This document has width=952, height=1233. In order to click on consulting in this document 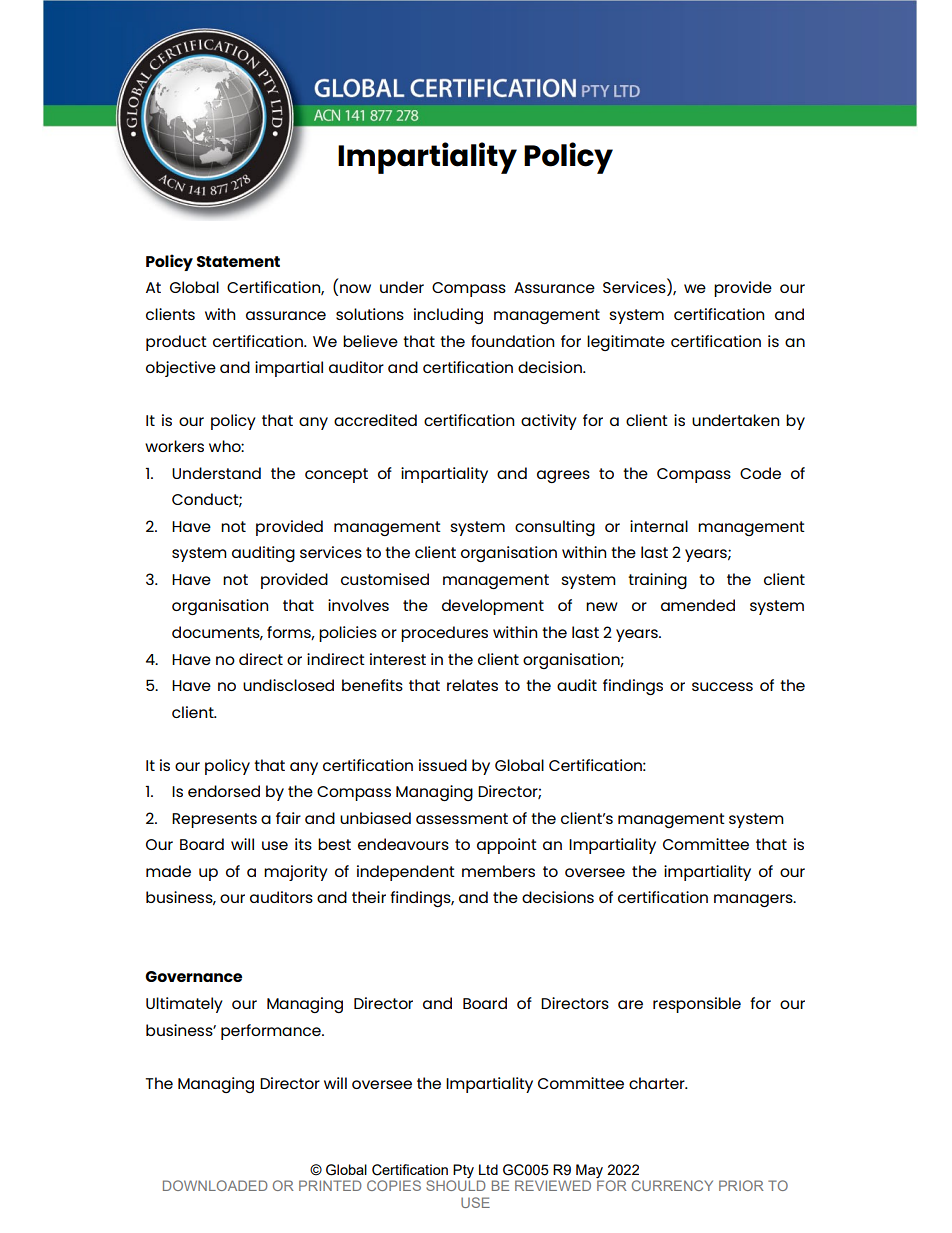, I will do `click(555, 528)`.
